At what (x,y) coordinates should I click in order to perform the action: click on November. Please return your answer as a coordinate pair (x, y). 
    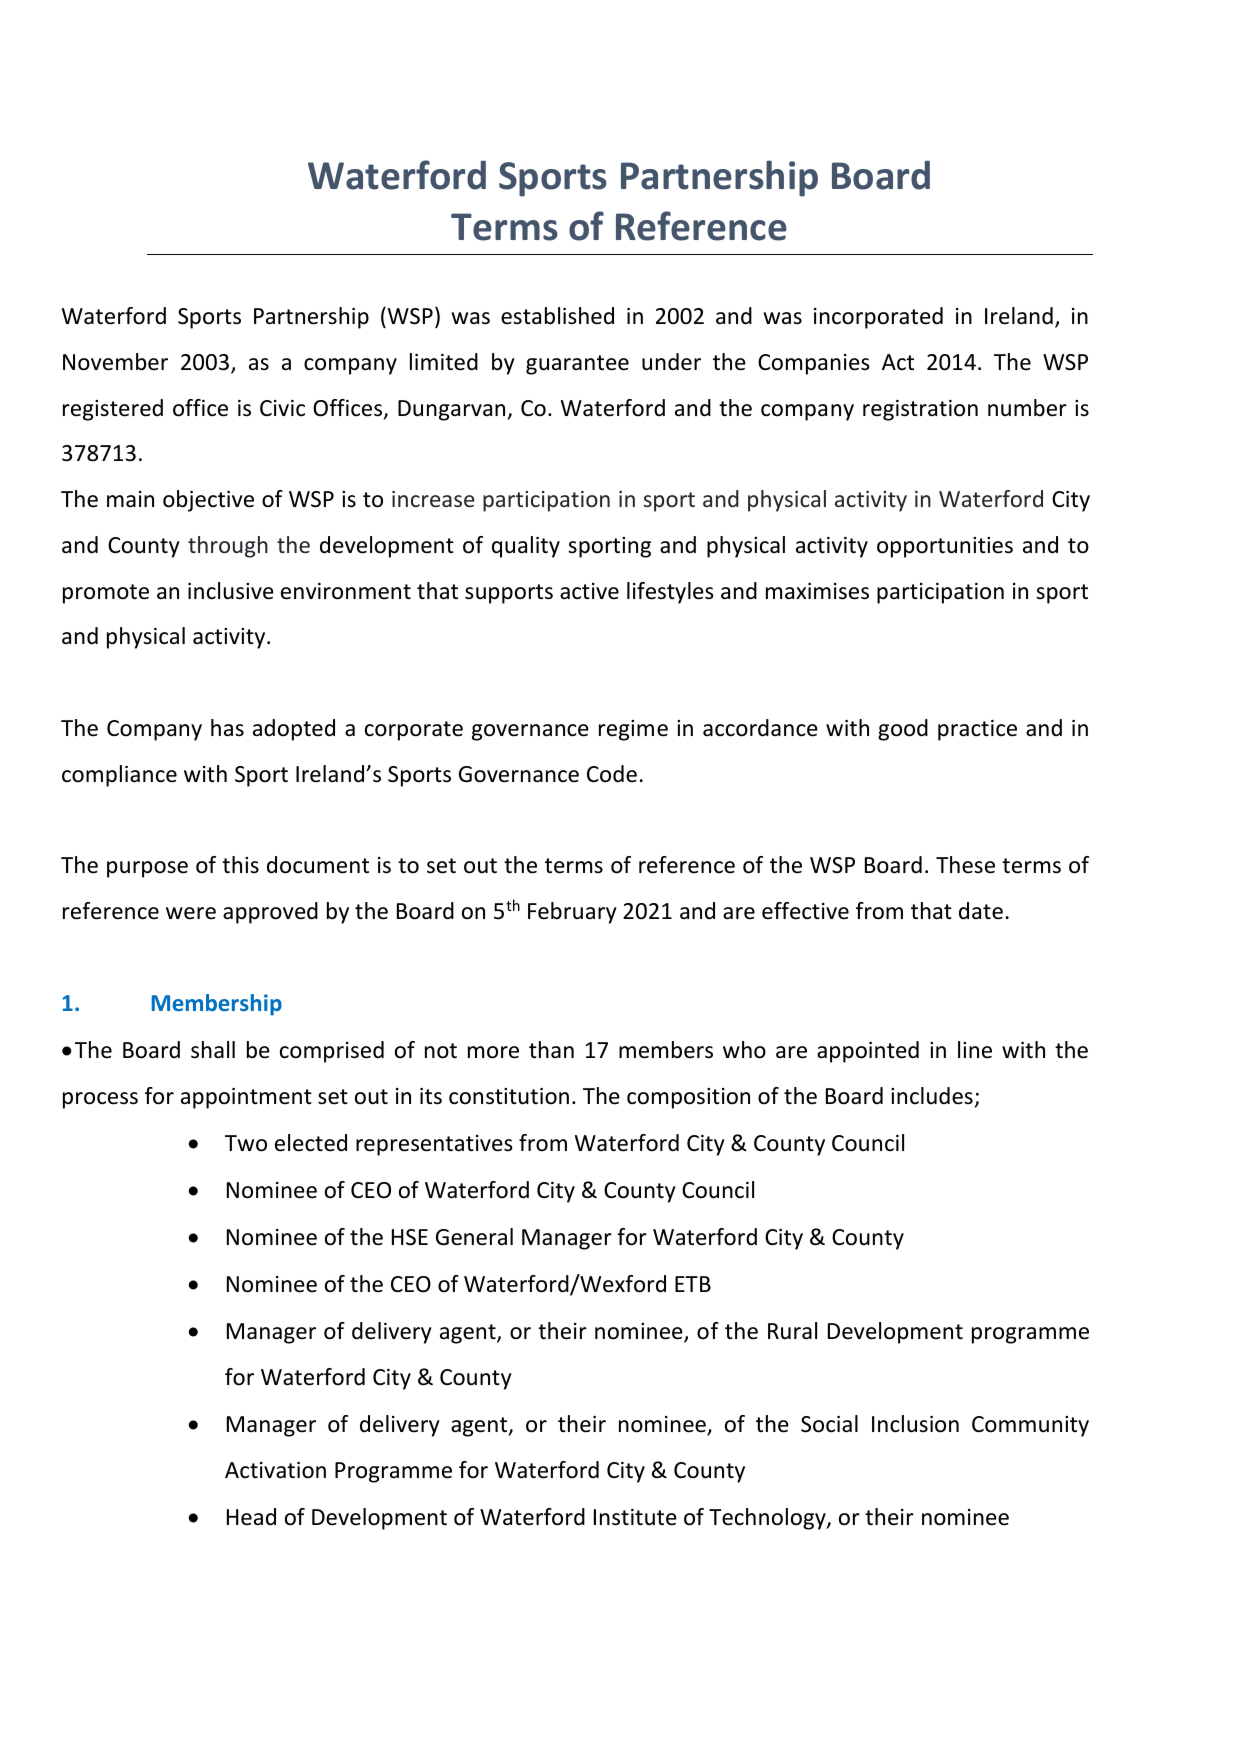
    Looking at the image, I should click on (115, 362).
